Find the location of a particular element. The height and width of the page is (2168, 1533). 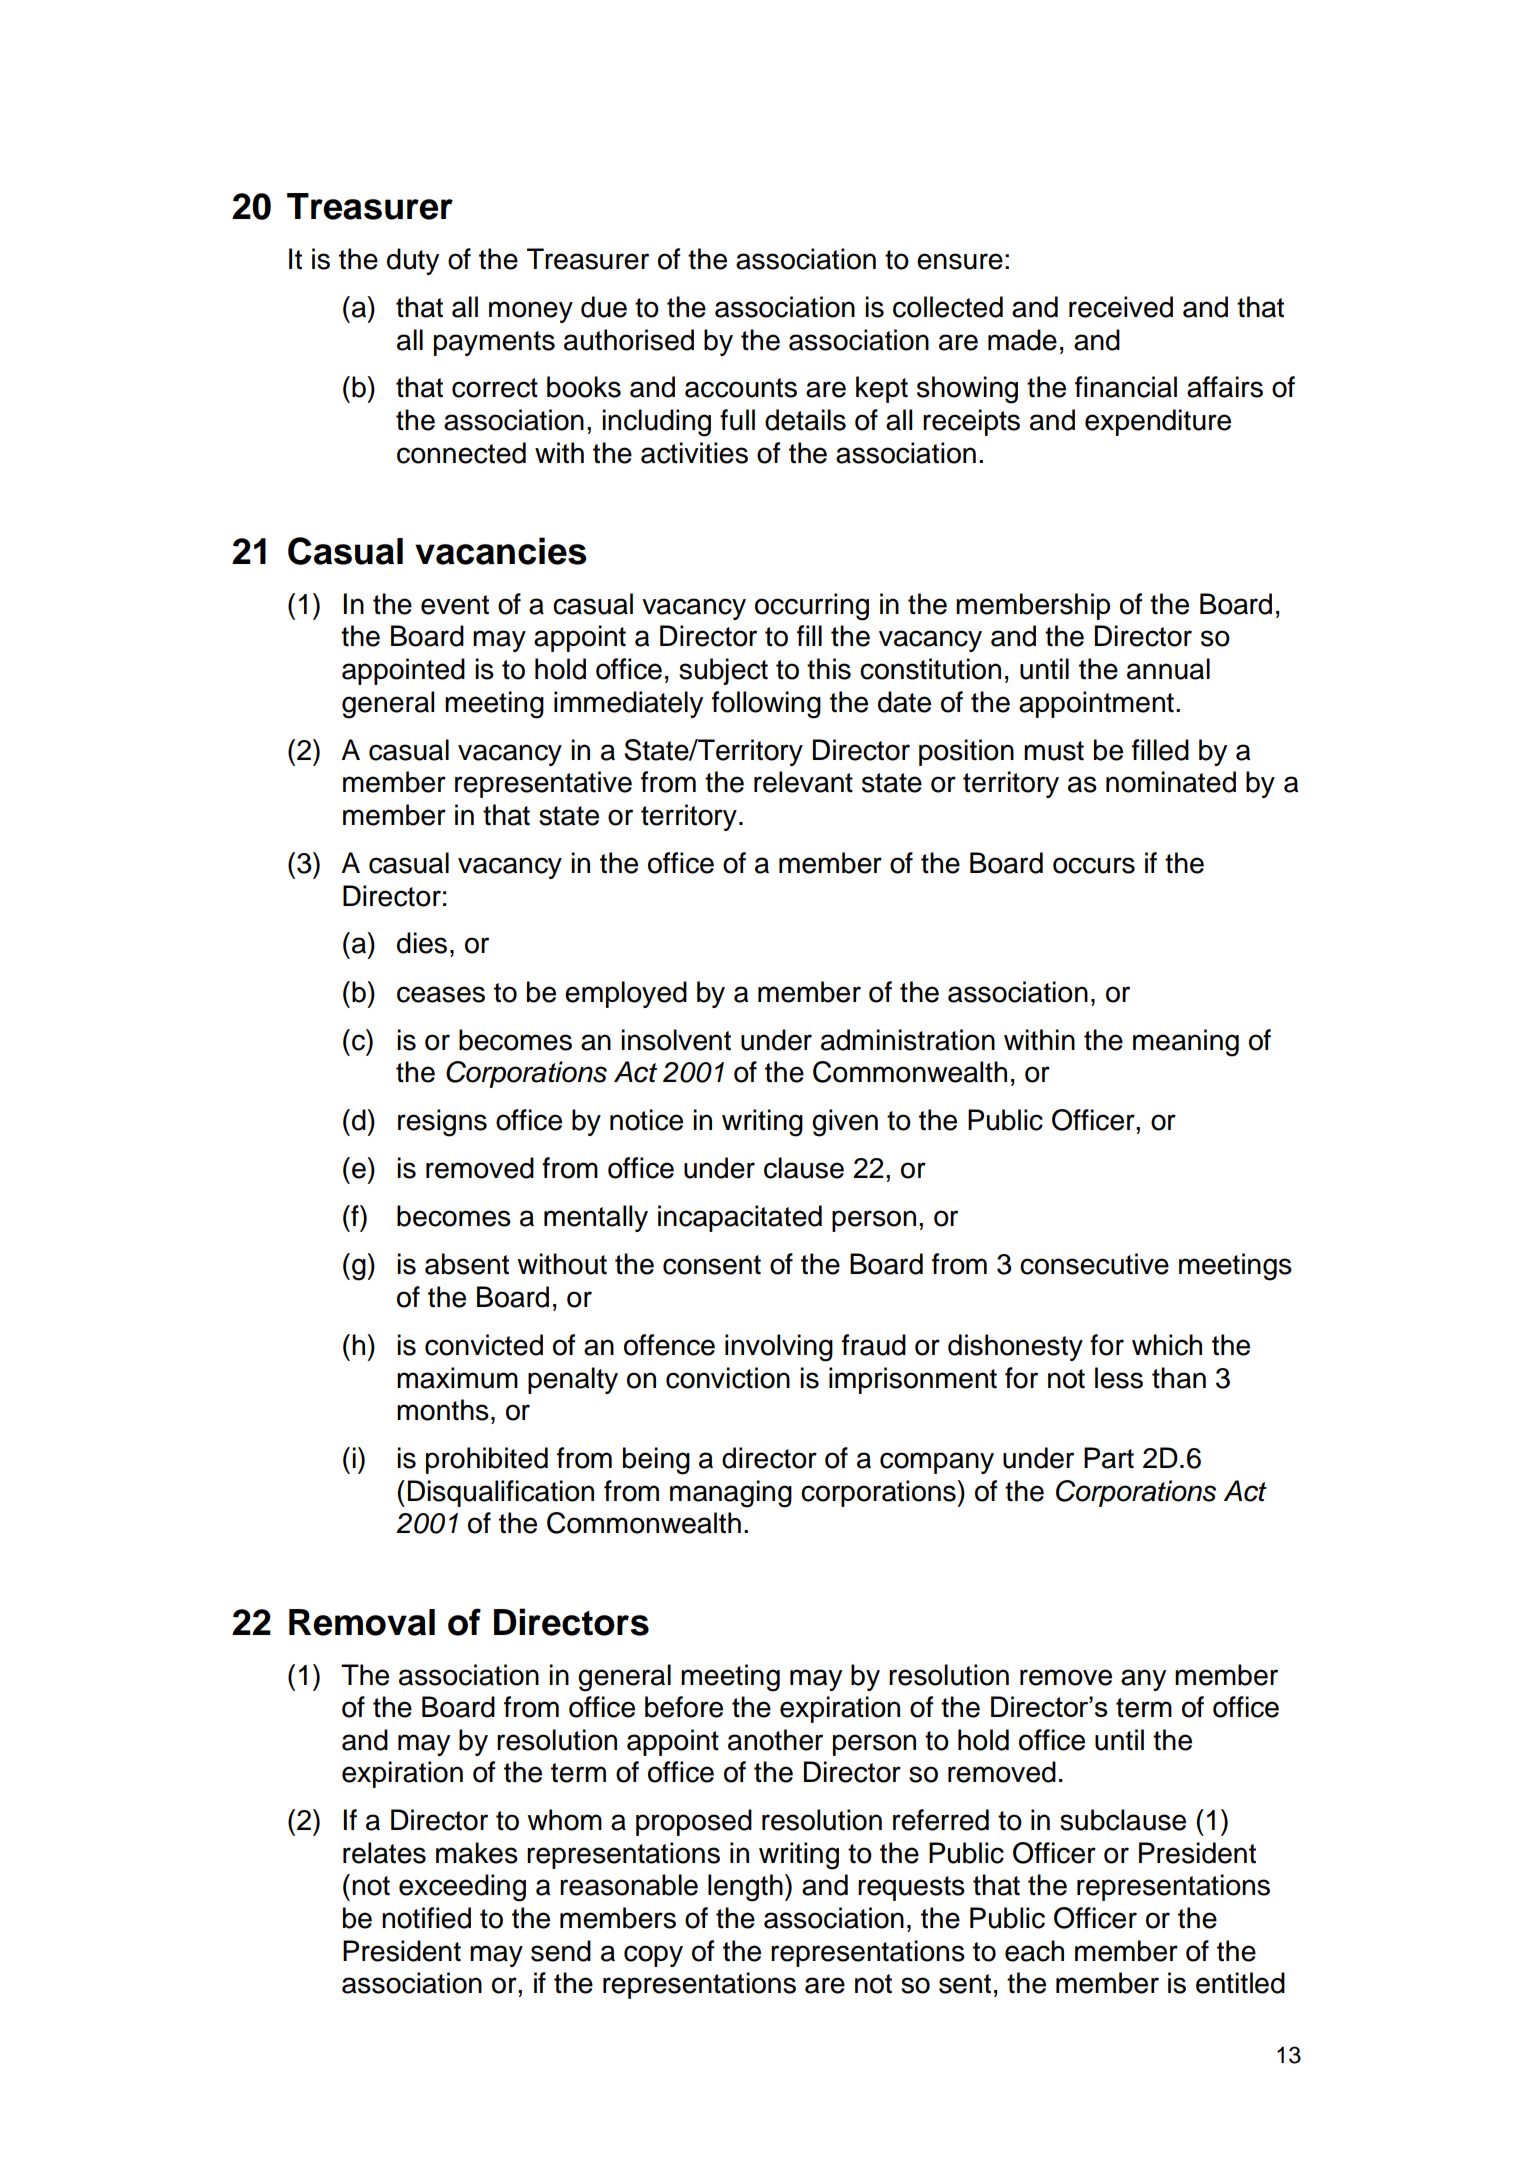

occurs is located at coordinates (1094, 865).
